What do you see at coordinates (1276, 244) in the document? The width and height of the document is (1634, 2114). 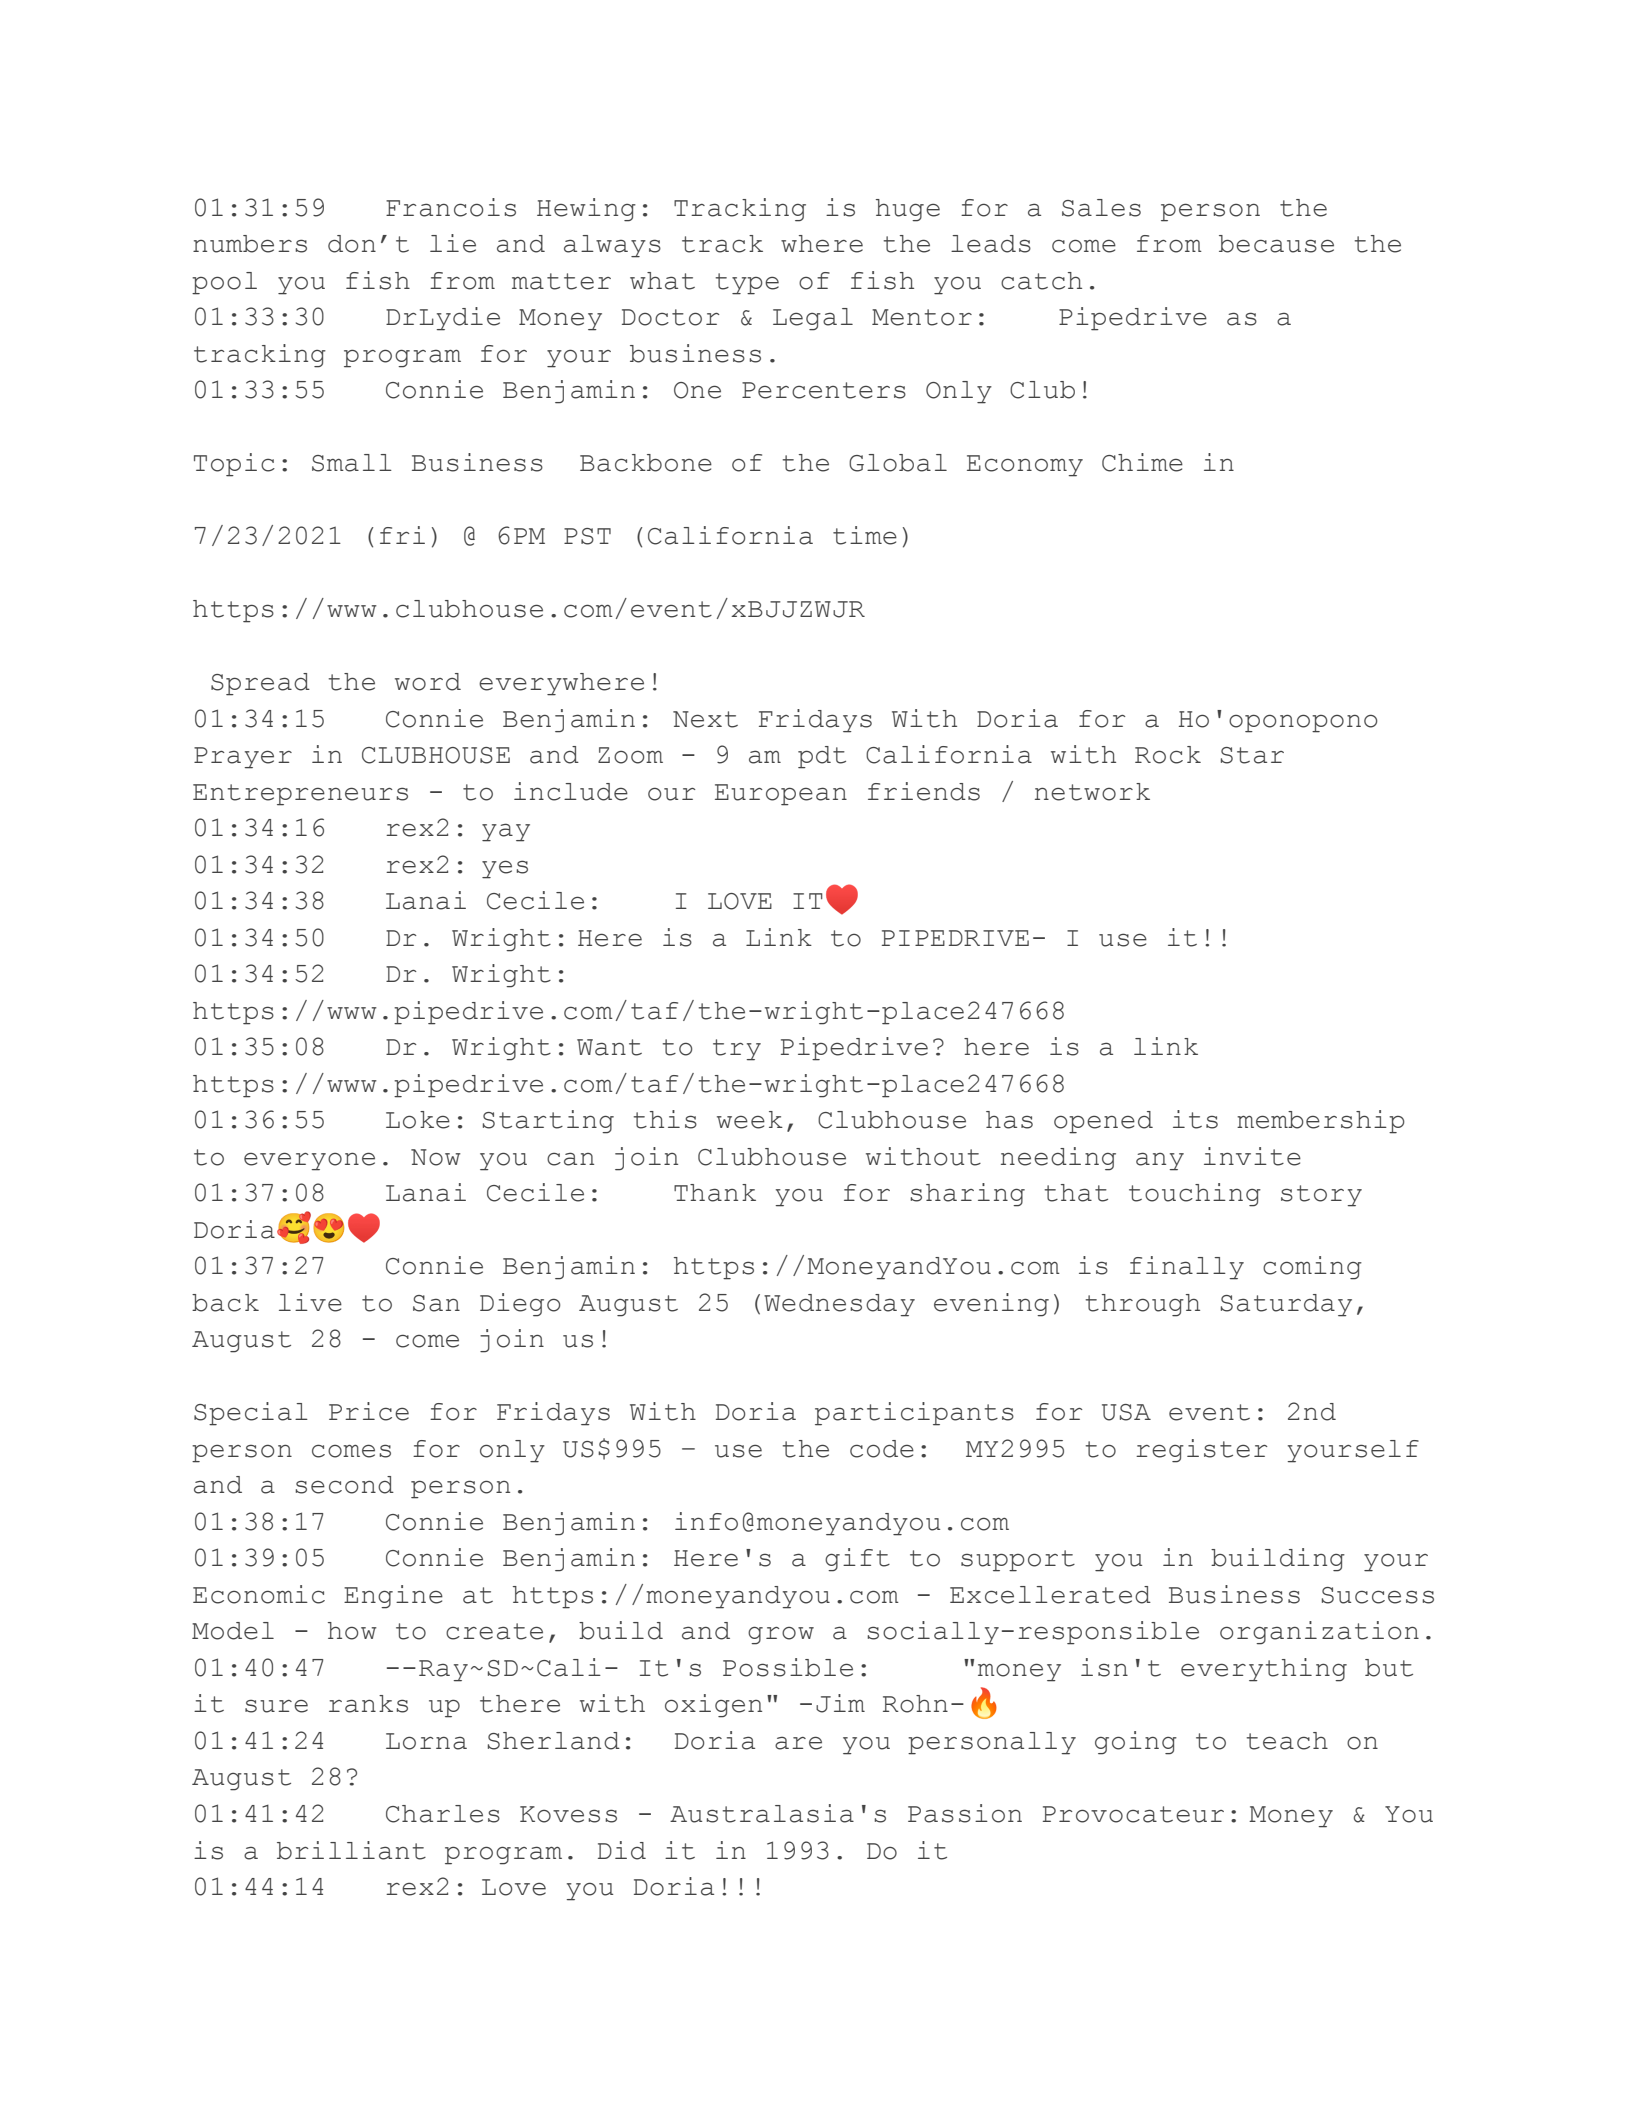 I see `because` at bounding box center [1276, 244].
